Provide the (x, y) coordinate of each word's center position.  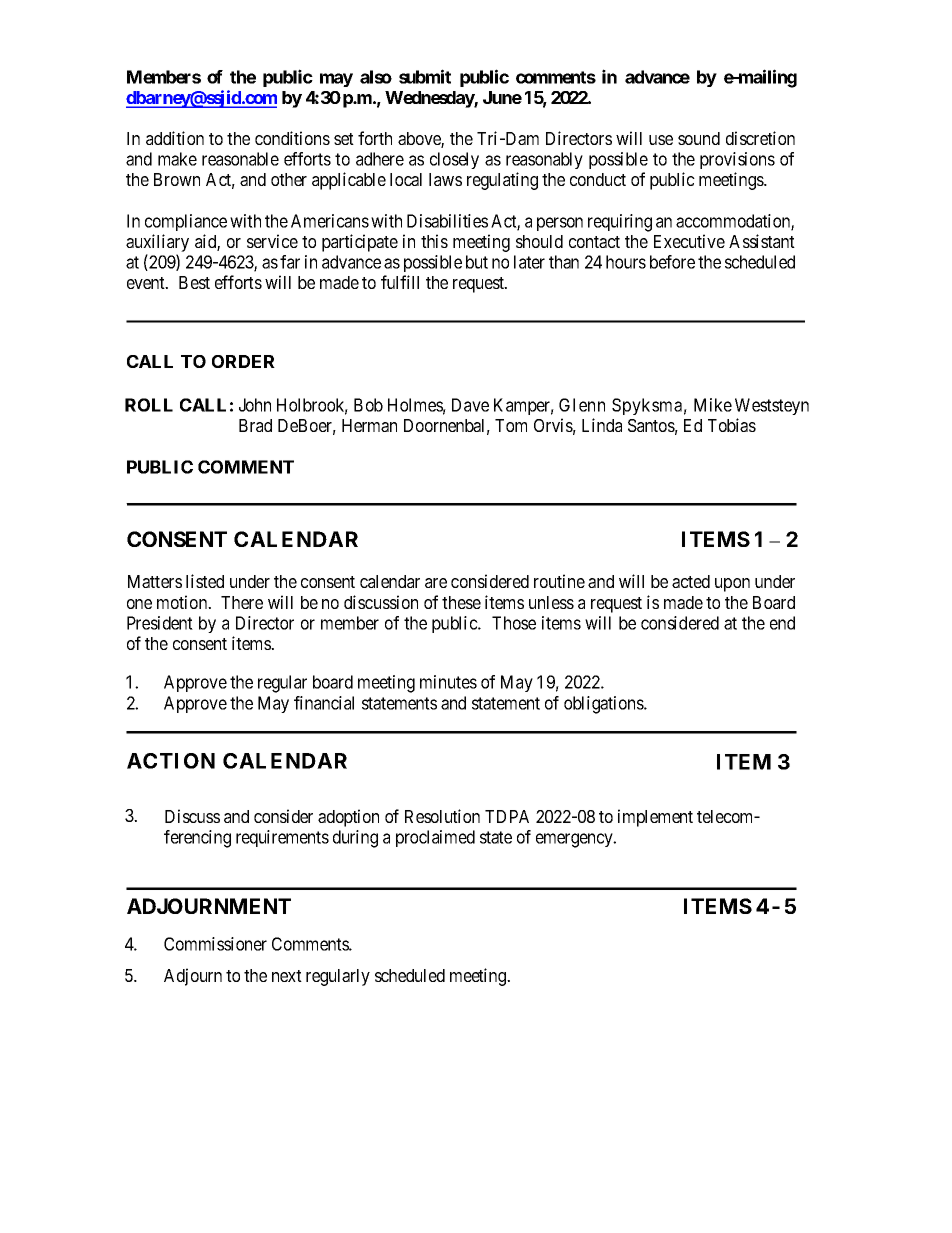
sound (699, 138)
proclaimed (435, 838)
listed (205, 581)
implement (655, 818)
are (436, 583)
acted (691, 581)
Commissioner (215, 944)
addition (175, 138)
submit (425, 76)
